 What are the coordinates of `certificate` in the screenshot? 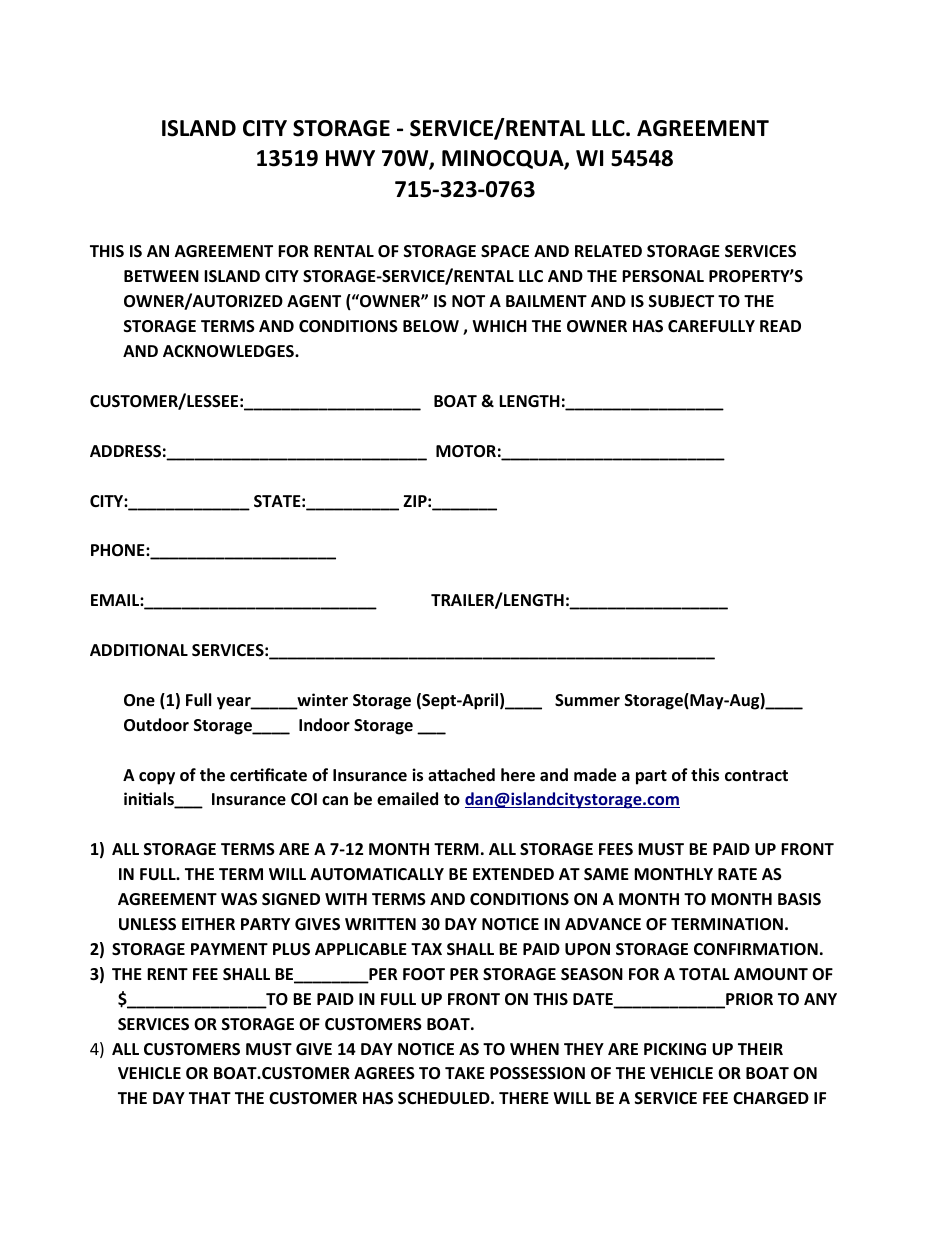 It's located at (268, 775).
